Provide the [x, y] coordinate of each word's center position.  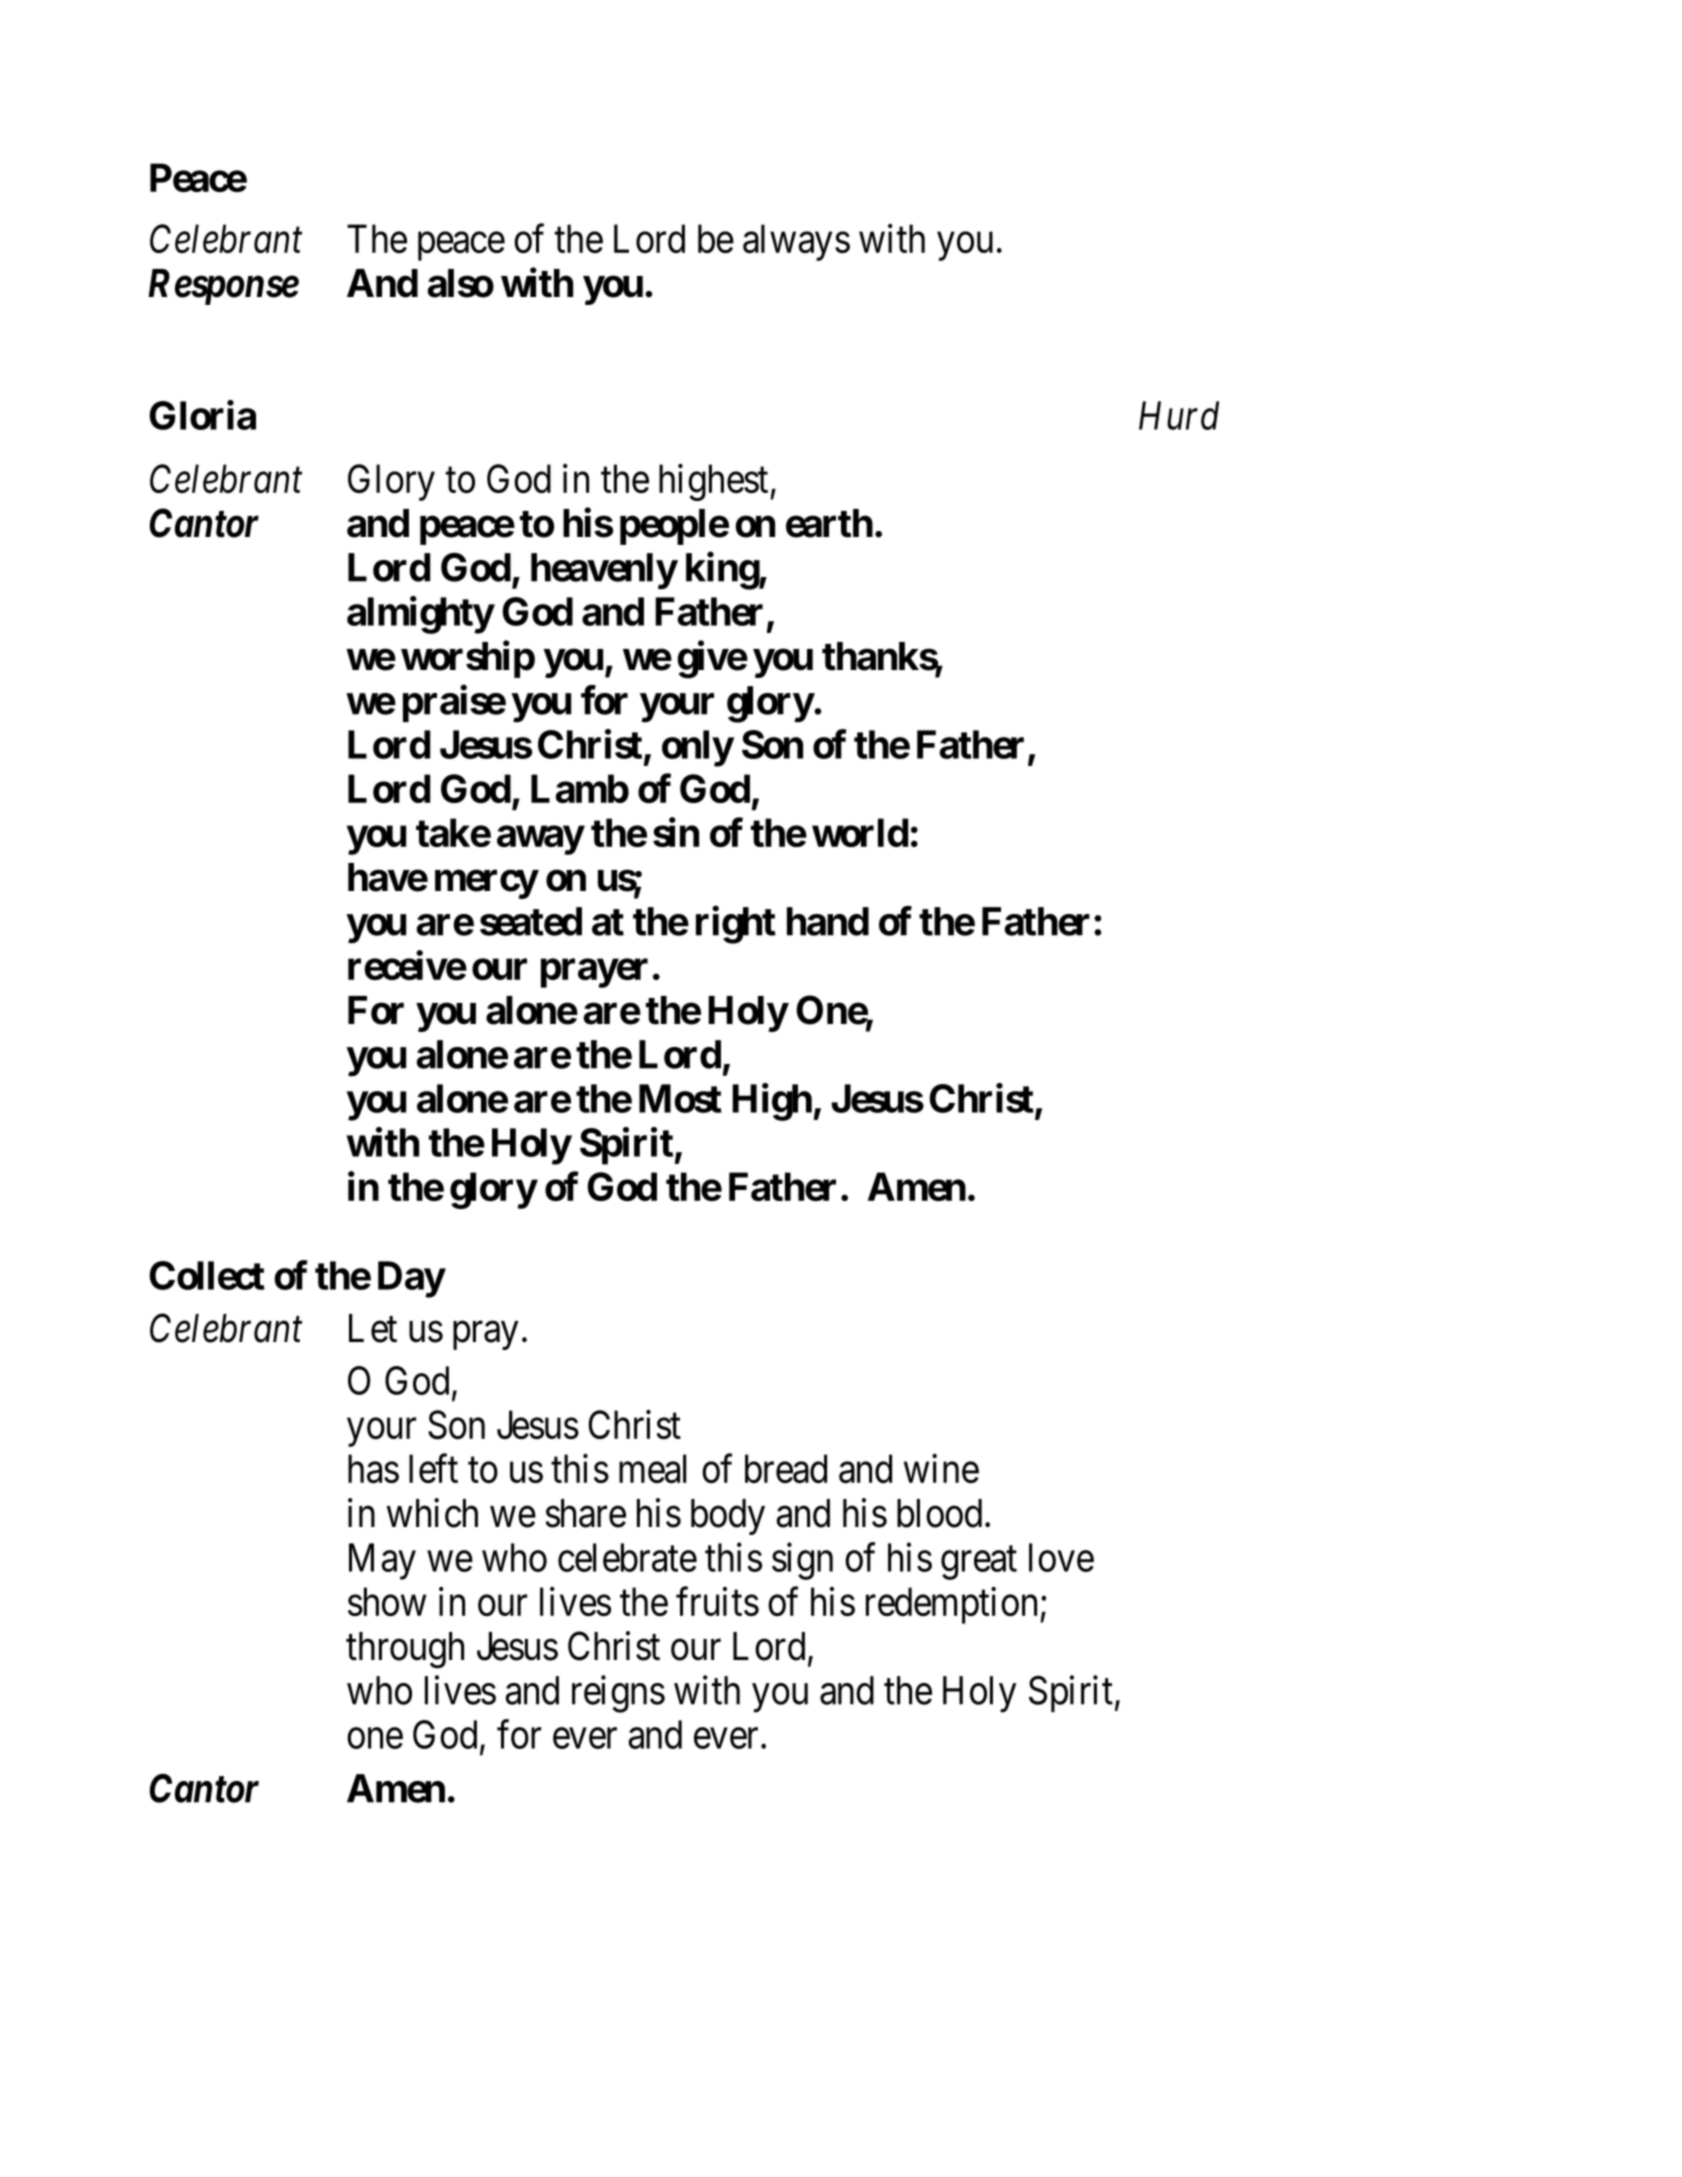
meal [652, 1469]
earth [829, 523]
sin [676, 832]
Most [680, 1098]
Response [223, 287]
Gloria [202, 415]
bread [786, 1468]
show [387, 1601]
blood [939, 1513]
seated [531, 921]
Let [373, 1328]
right [736, 925]
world [860, 832]
